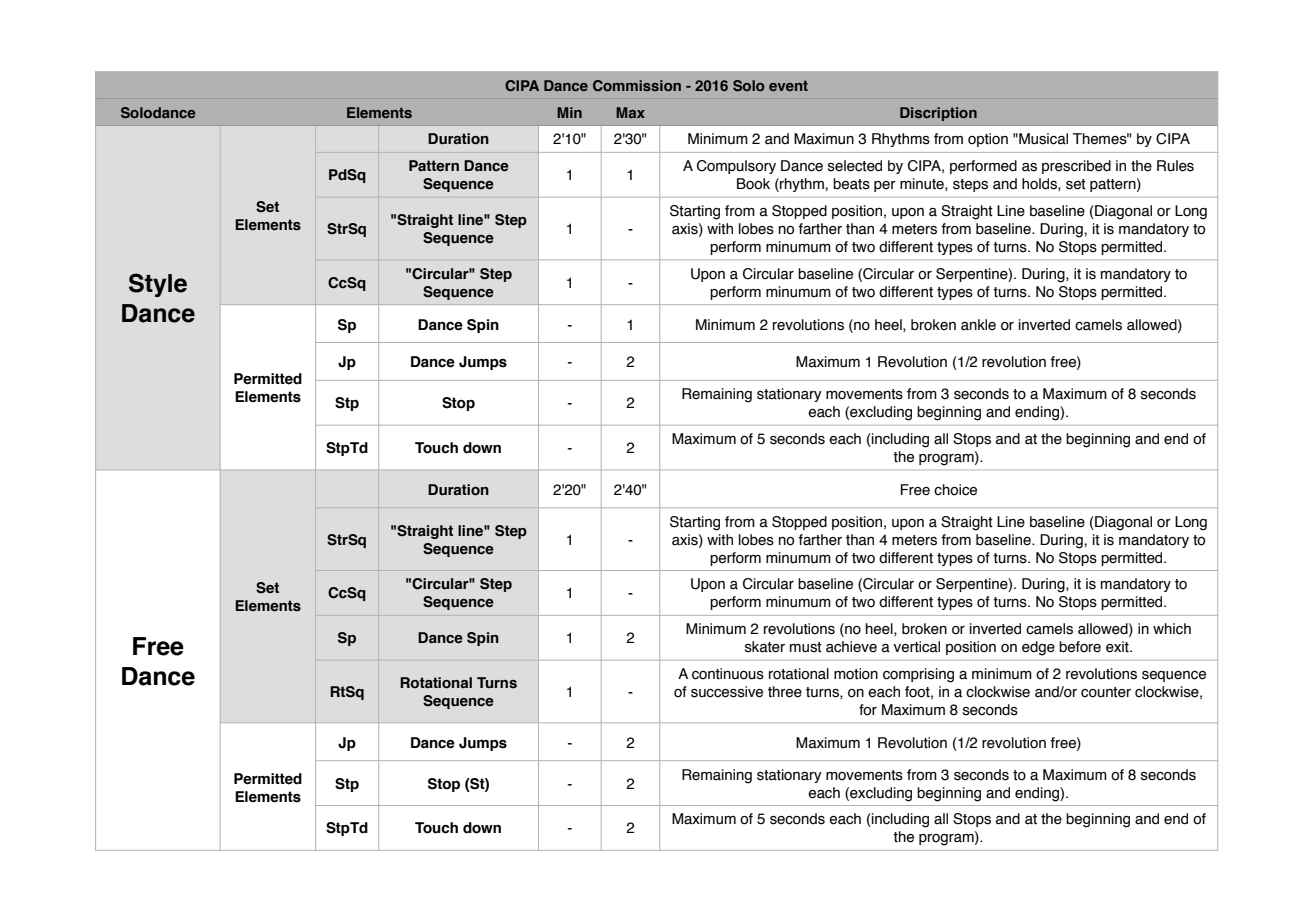  What do you see at coordinates (1106, 692) in the screenshot?
I see `counter` at bounding box center [1106, 692].
